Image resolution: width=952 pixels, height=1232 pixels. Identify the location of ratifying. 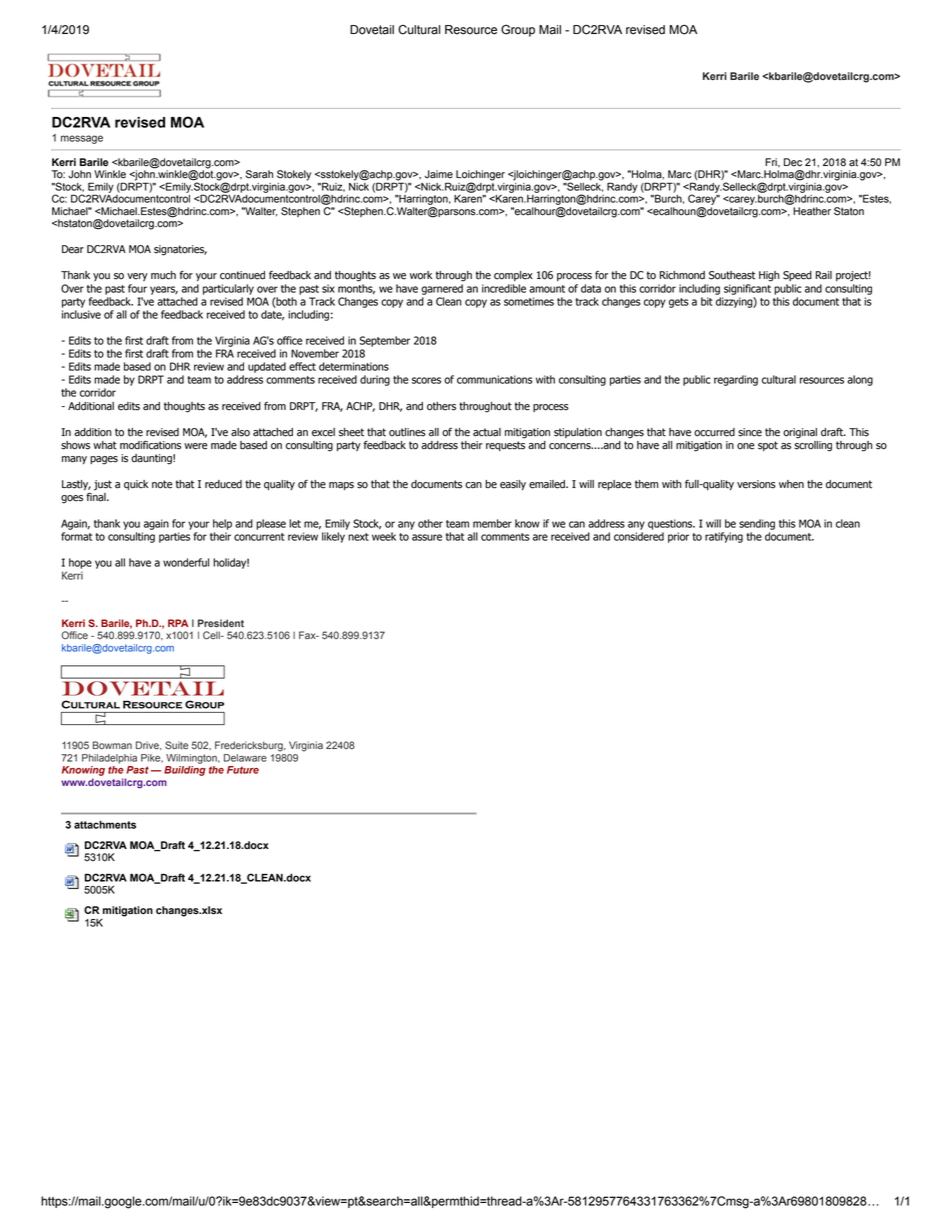
(724, 537).
